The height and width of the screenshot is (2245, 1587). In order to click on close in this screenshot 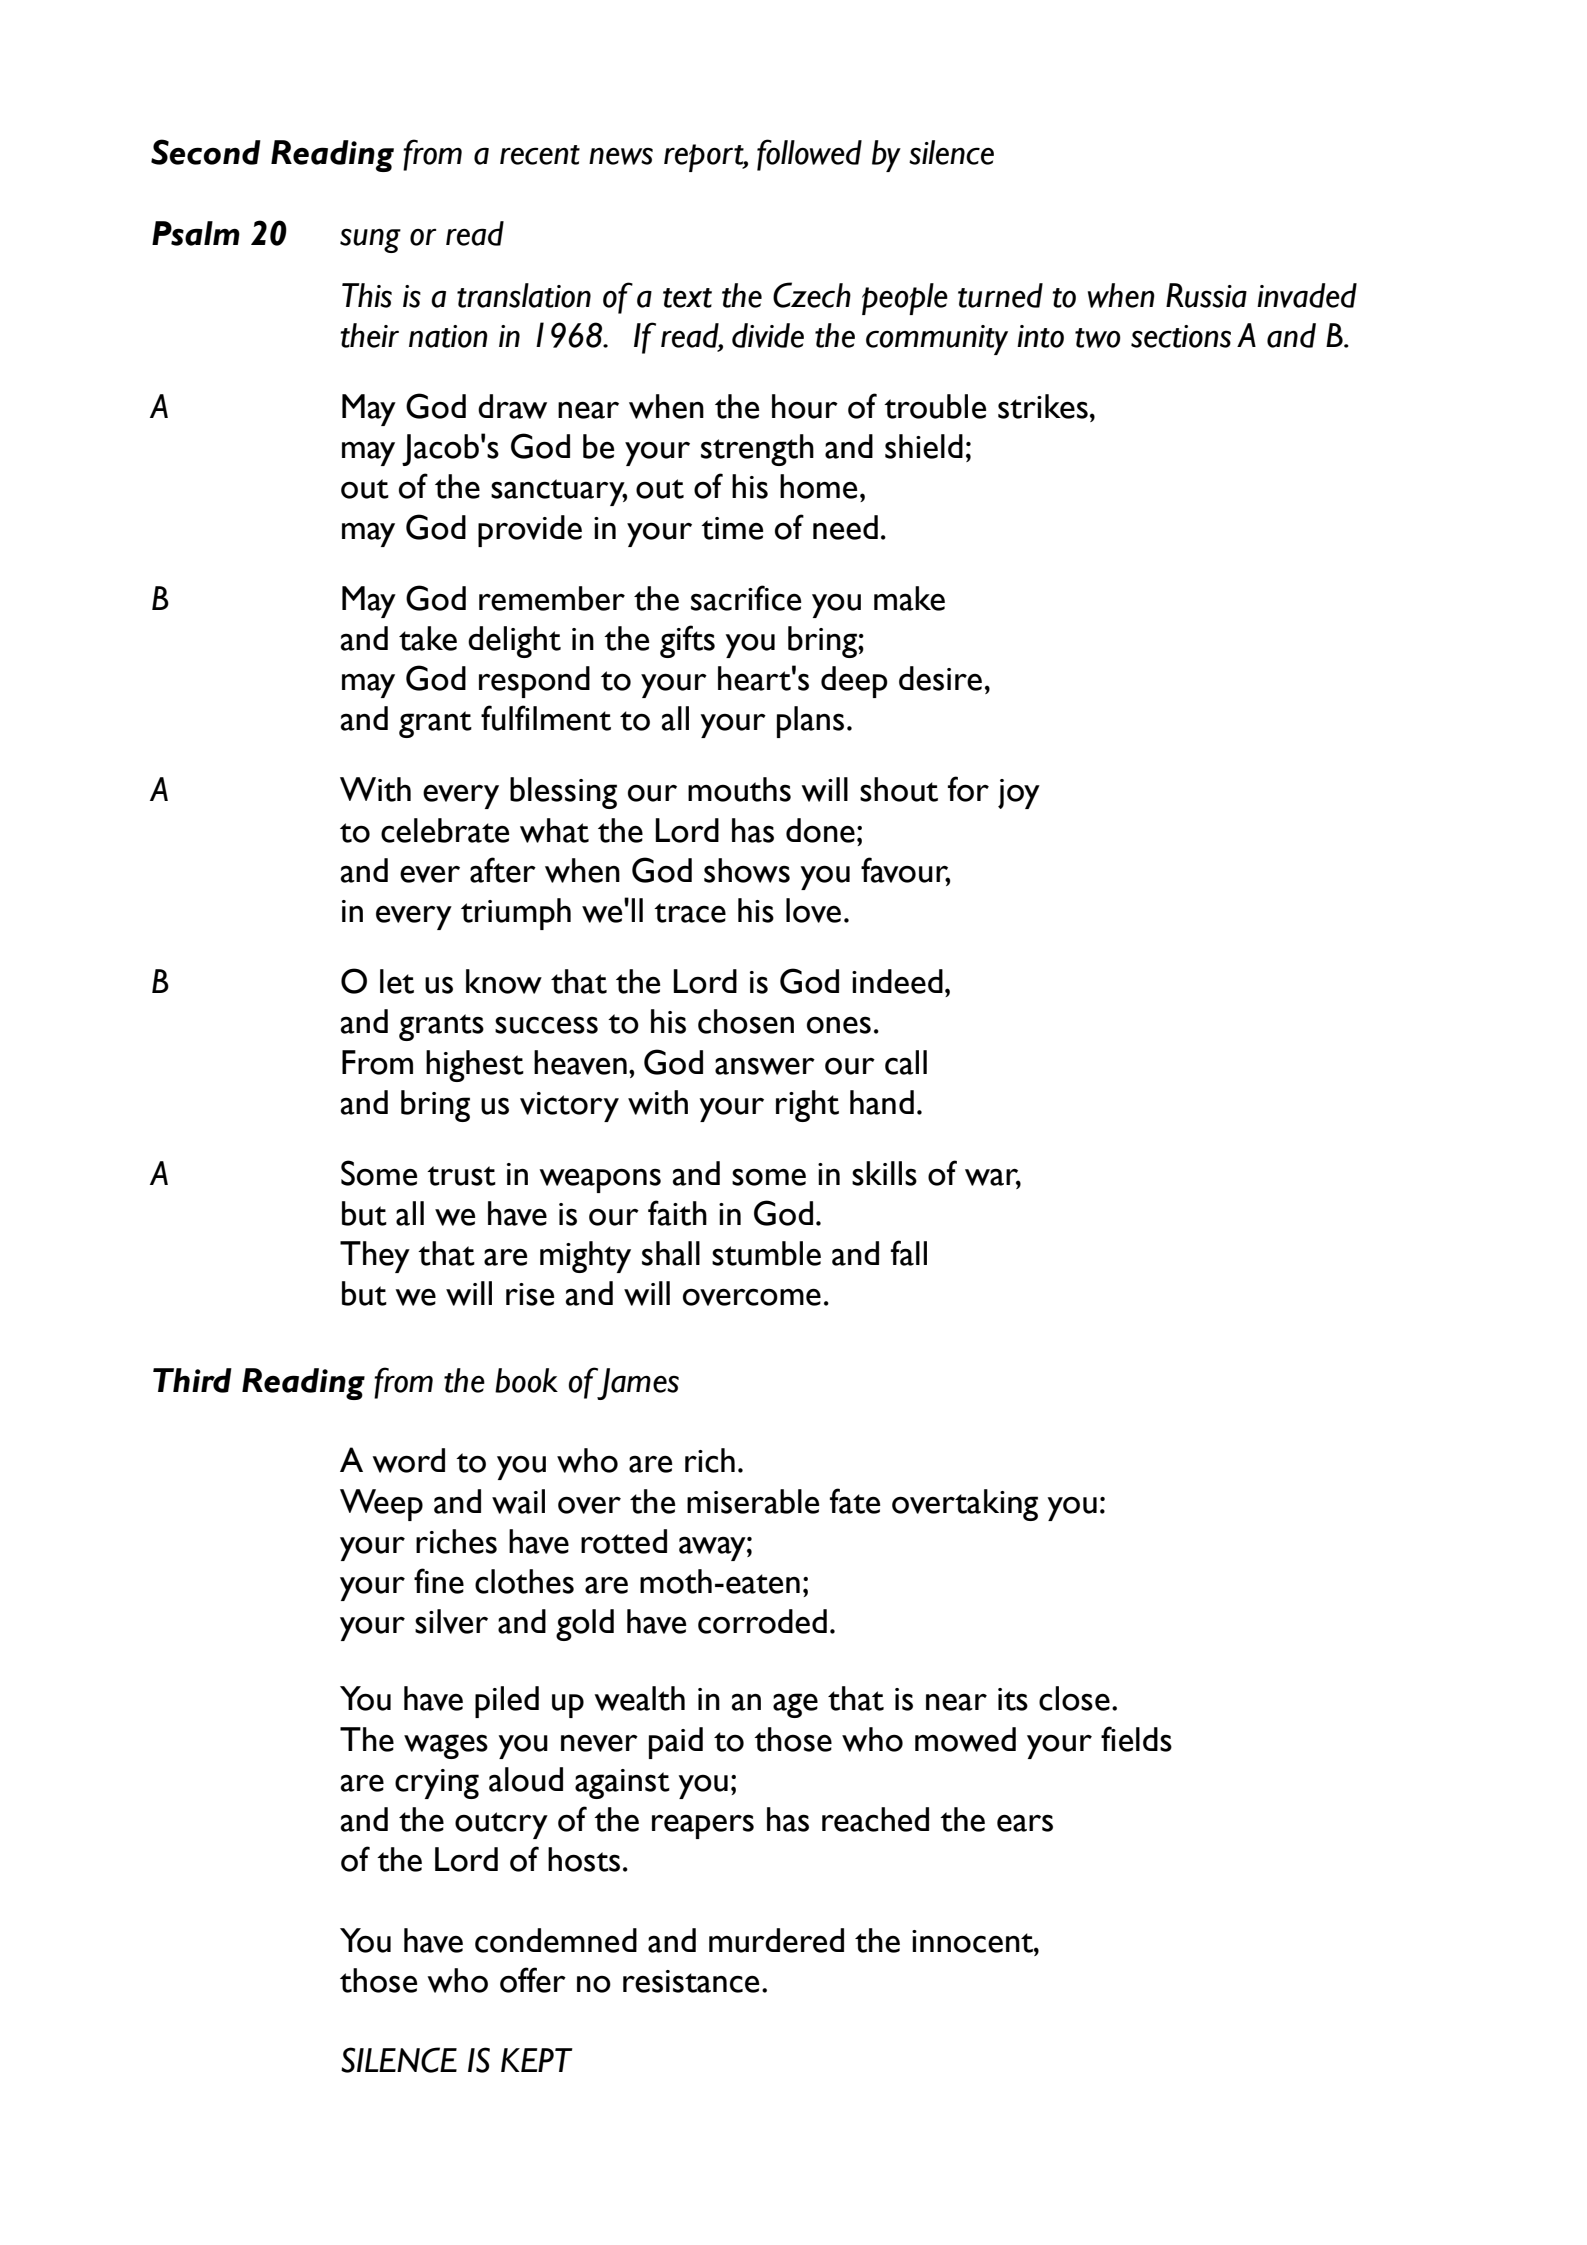, I will do `click(1074, 1698)`.
